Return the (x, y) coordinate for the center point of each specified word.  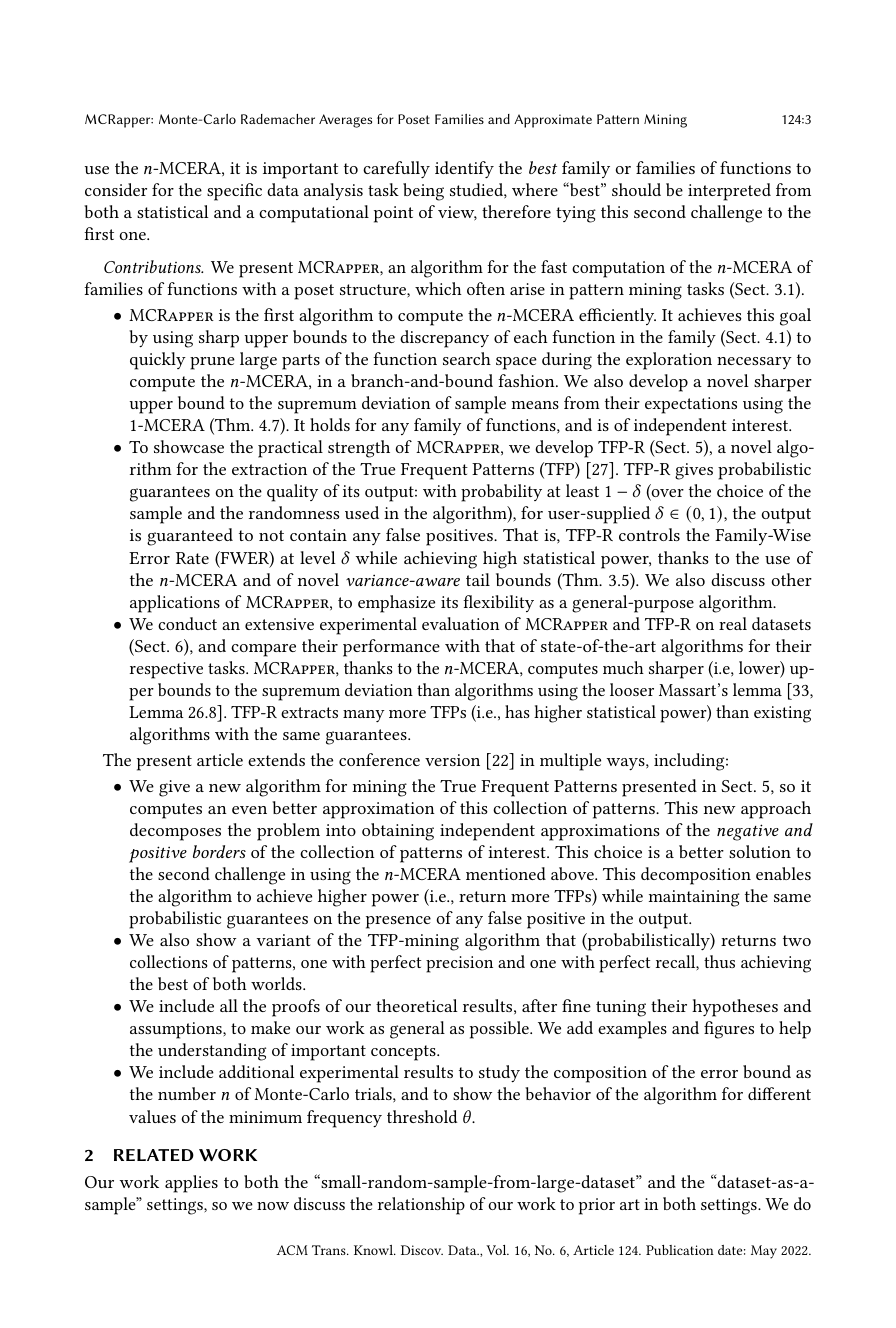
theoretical (417, 1005)
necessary (754, 363)
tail (478, 579)
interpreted (729, 192)
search (467, 358)
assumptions (177, 1030)
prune (212, 363)
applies (191, 1184)
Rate (192, 558)
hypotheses (735, 1008)
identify (464, 169)
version (452, 760)
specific (234, 192)
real (733, 623)
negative (748, 832)
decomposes (175, 832)
